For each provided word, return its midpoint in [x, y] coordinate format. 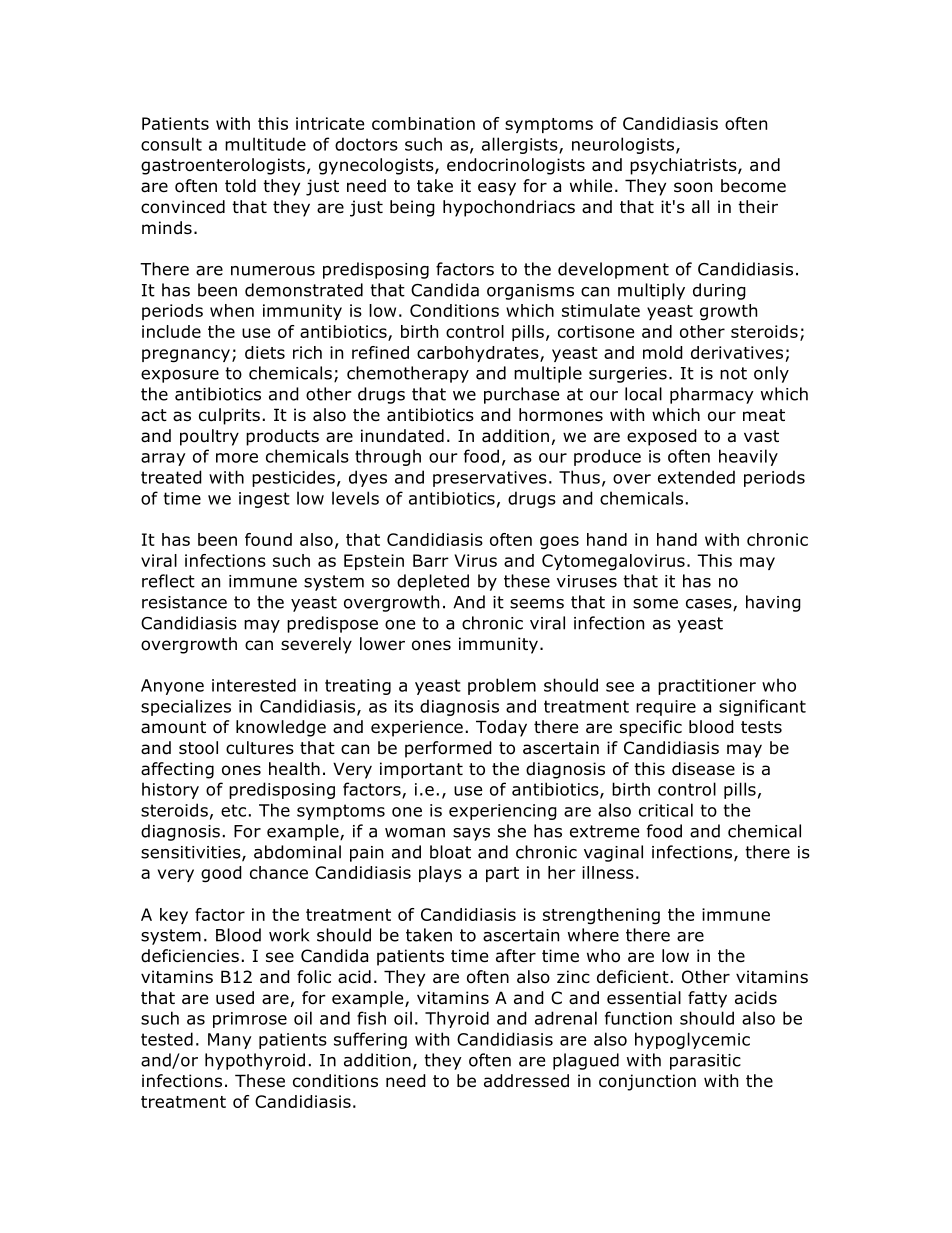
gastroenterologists [223, 166]
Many [230, 1041]
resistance [184, 602]
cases [710, 605]
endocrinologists [516, 166]
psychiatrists [684, 166]
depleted [433, 582]
